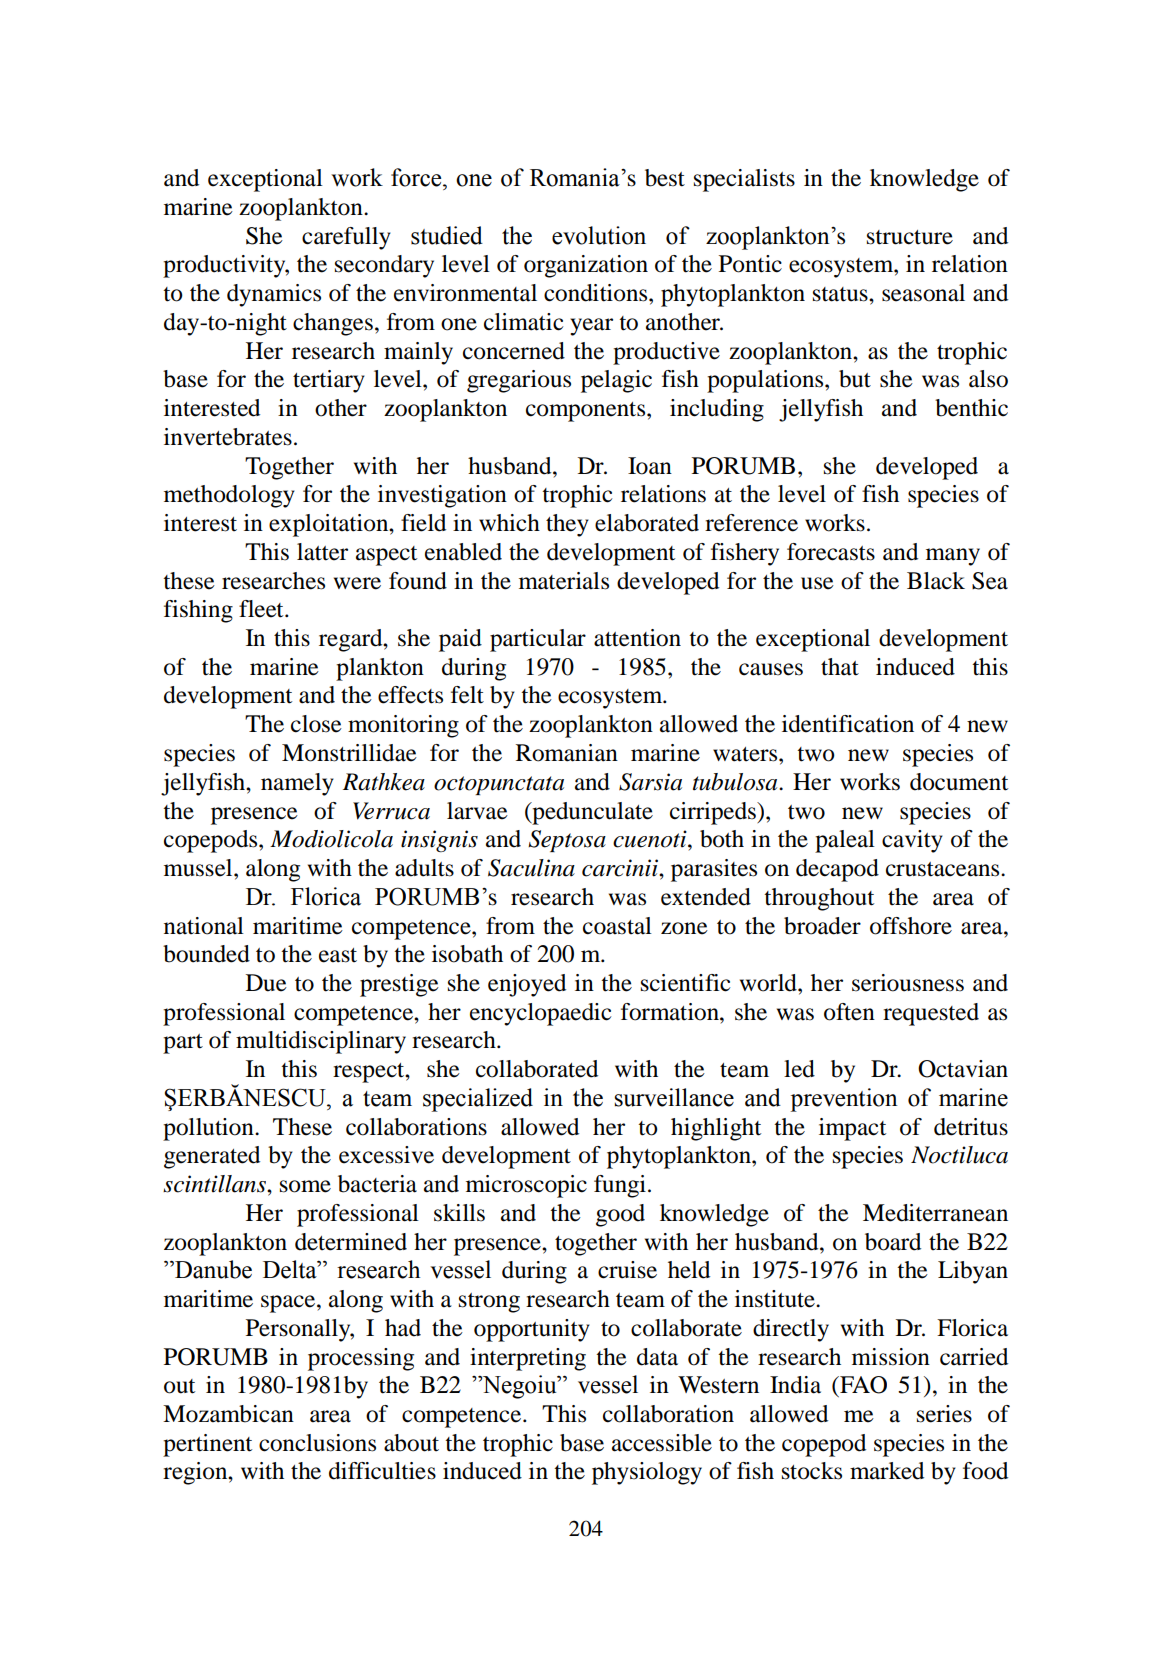 This screenshot has height=1655, width=1172. What do you see at coordinates (317, 1443) in the screenshot?
I see `conclusions` at bounding box center [317, 1443].
